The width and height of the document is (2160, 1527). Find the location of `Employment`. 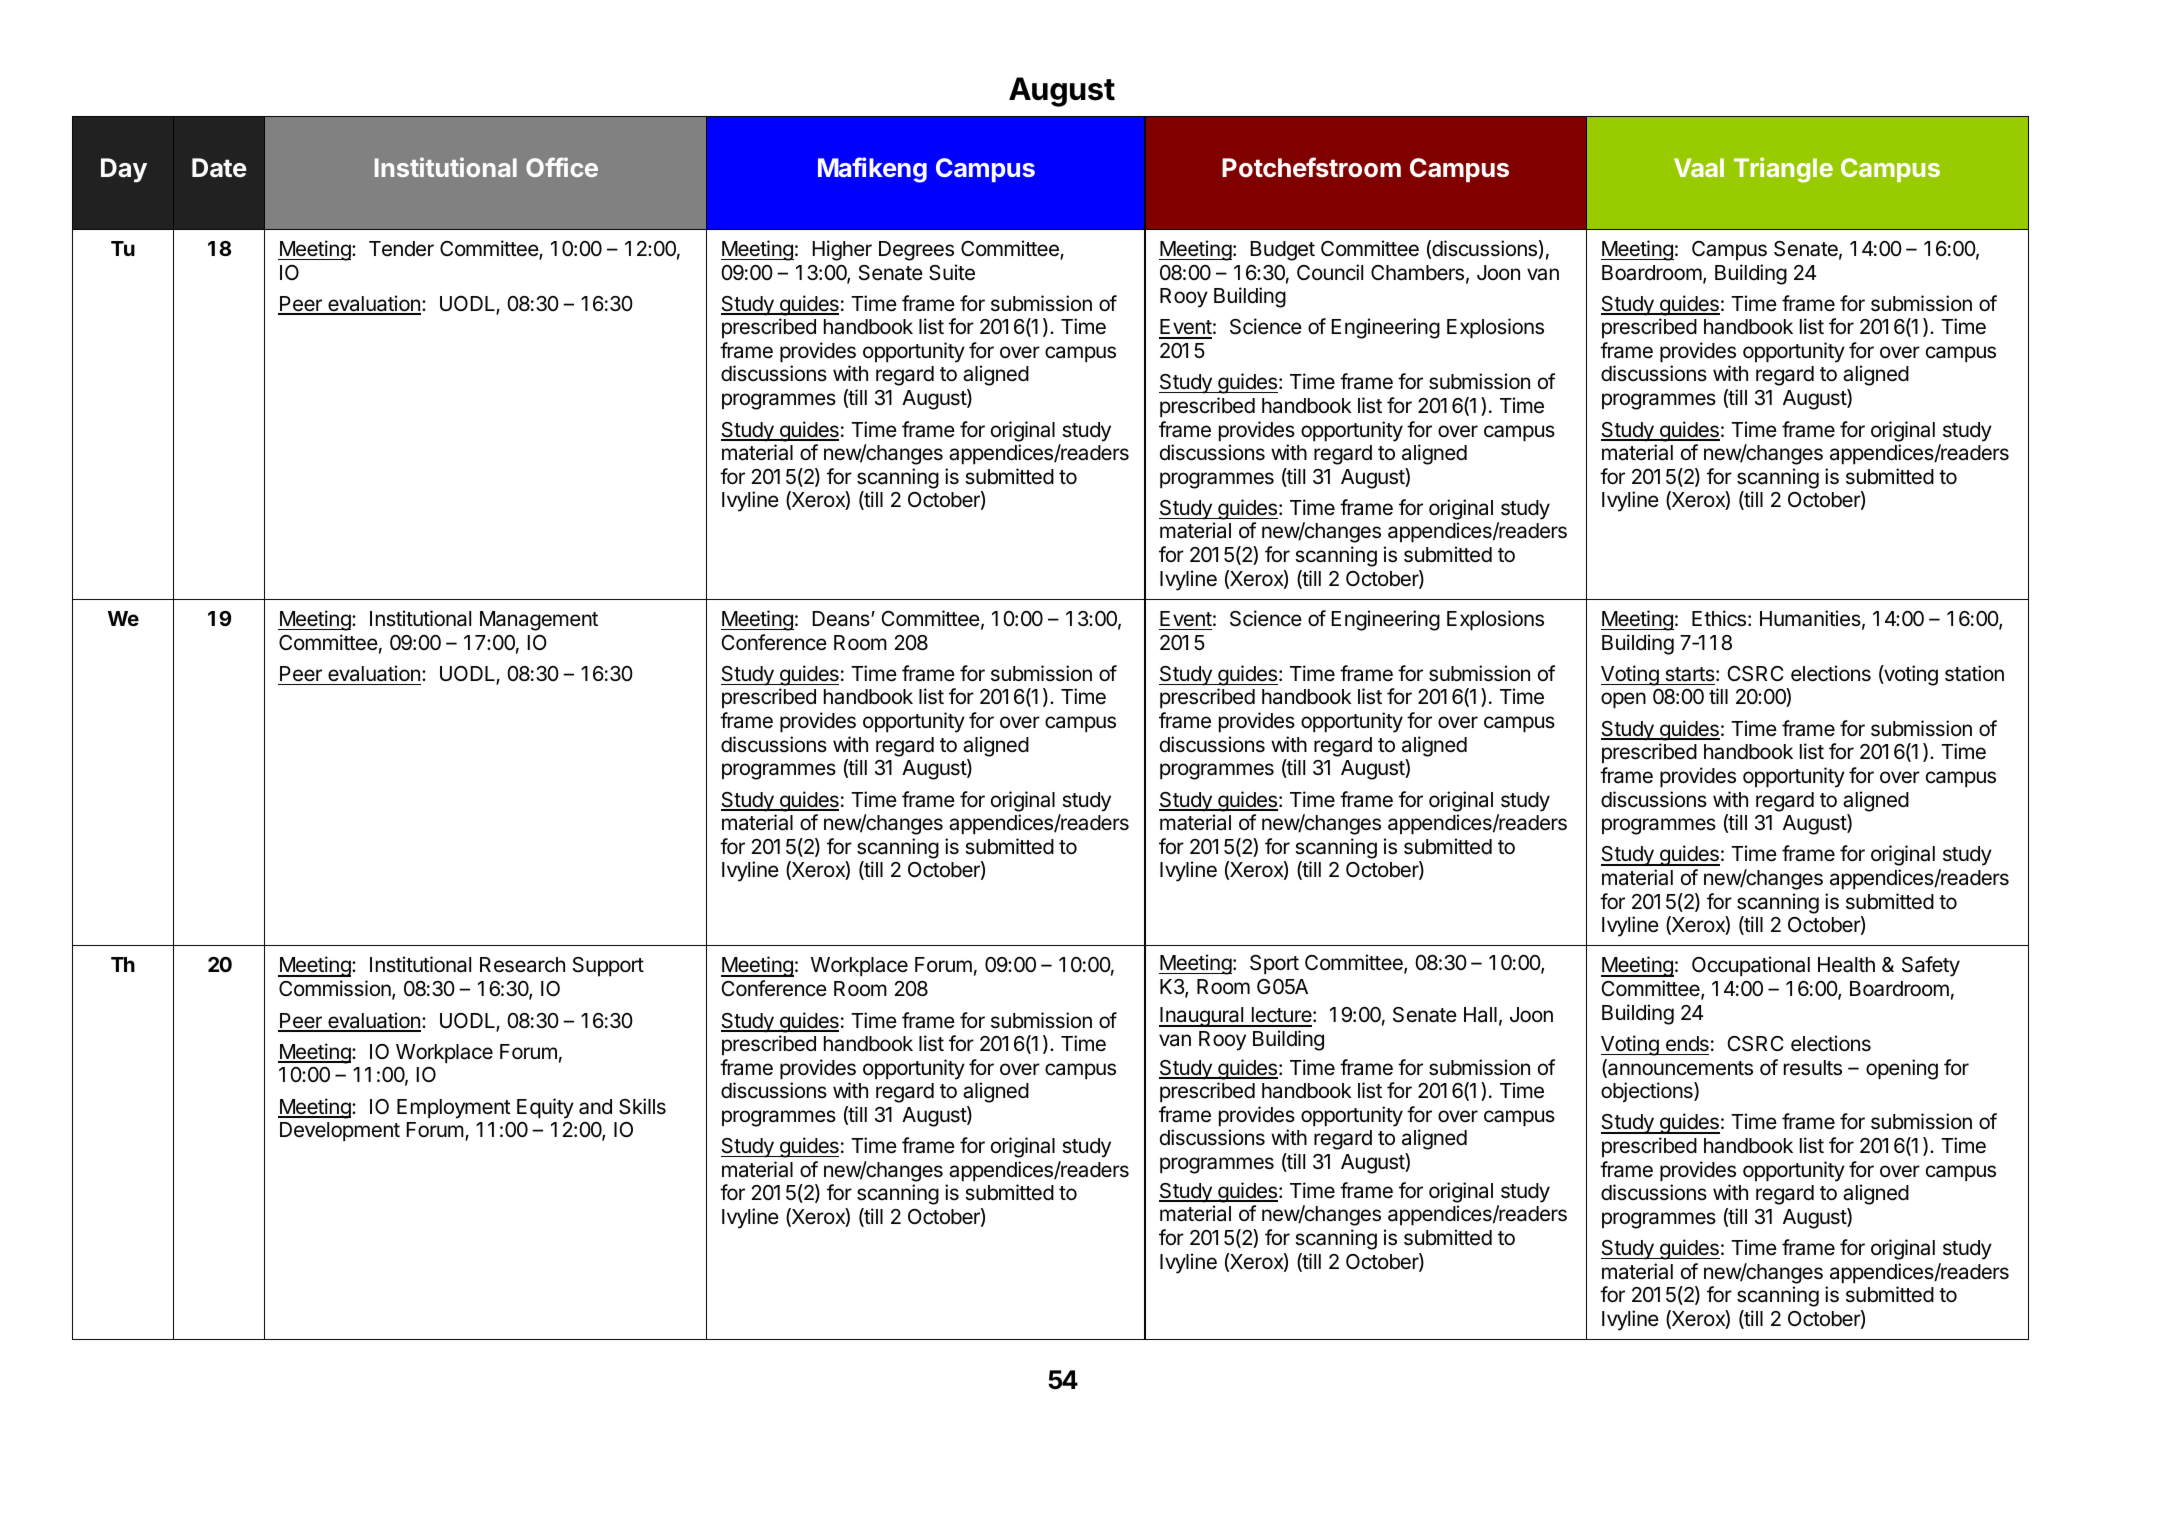

Employment is located at coordinates (454, 1109).
